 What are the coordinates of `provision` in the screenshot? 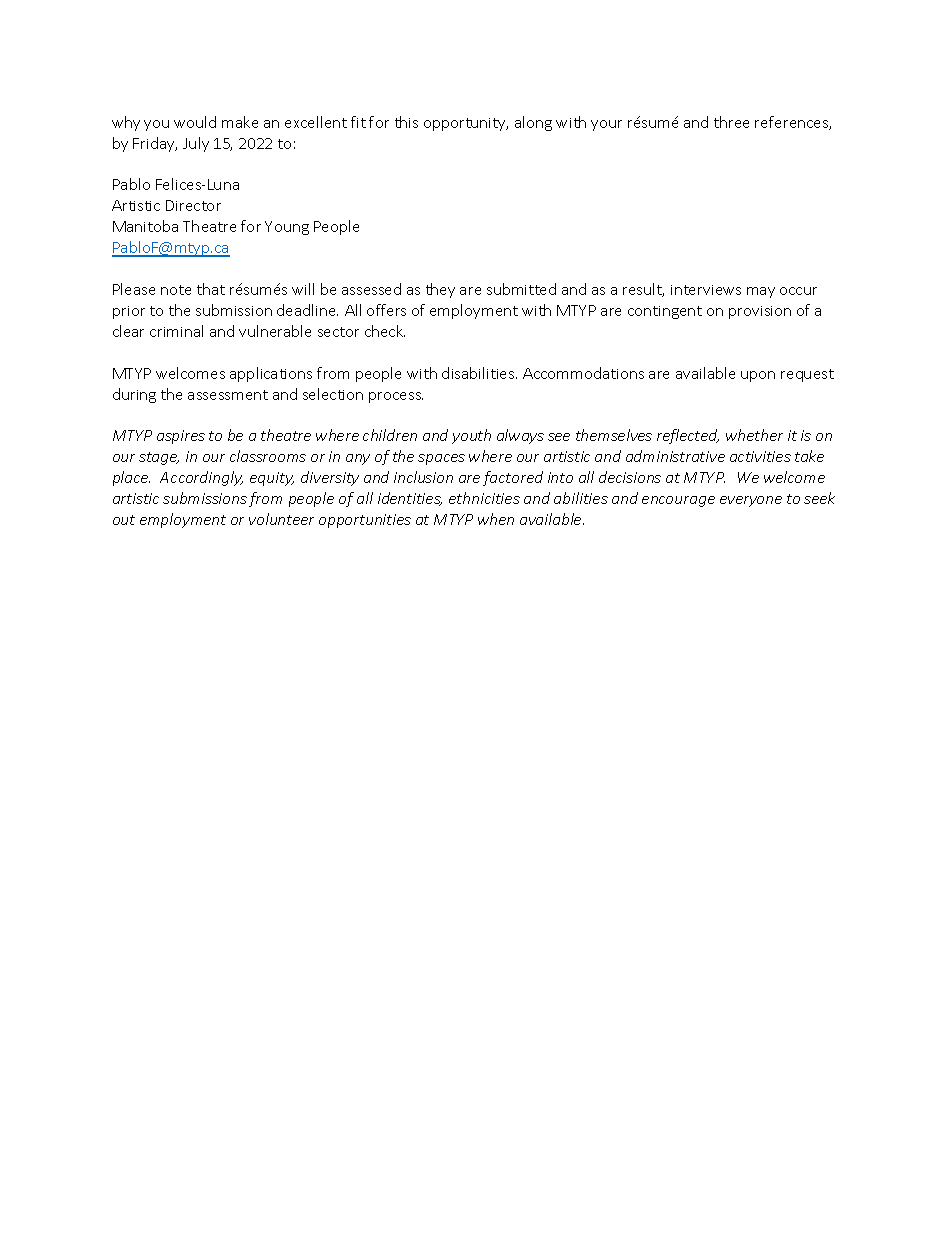 It's located at (760, 312).
